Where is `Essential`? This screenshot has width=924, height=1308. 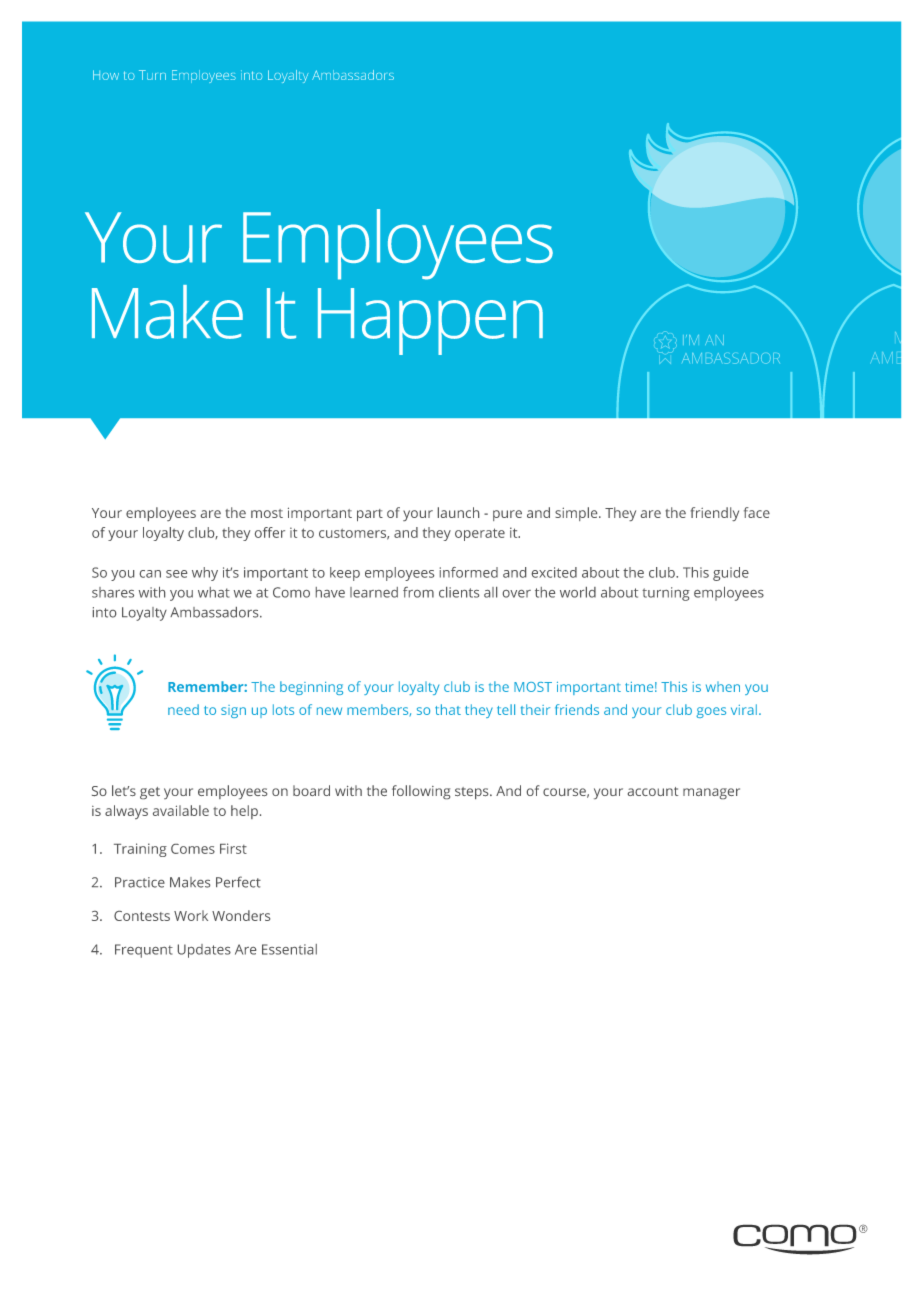
Essential is located at coordinates (289, 949).
